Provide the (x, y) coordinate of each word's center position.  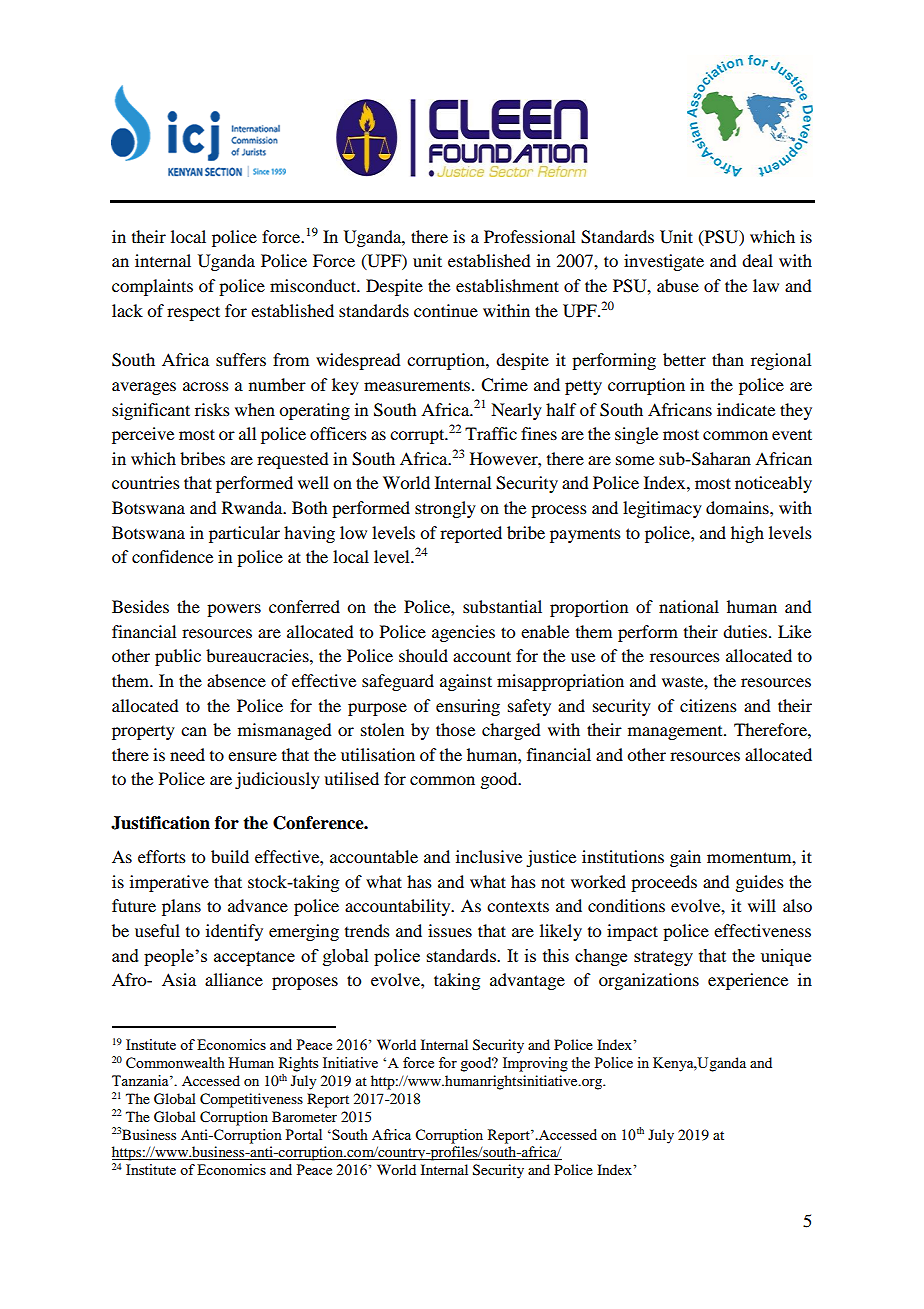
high (747, 534)
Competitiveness (251, 1100)
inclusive (489, 856)
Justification (160, 823)
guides (759, 883)
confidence (172, 556)
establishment (507, 285)
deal (757, 260)
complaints (152, 287)
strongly (445, 509)
